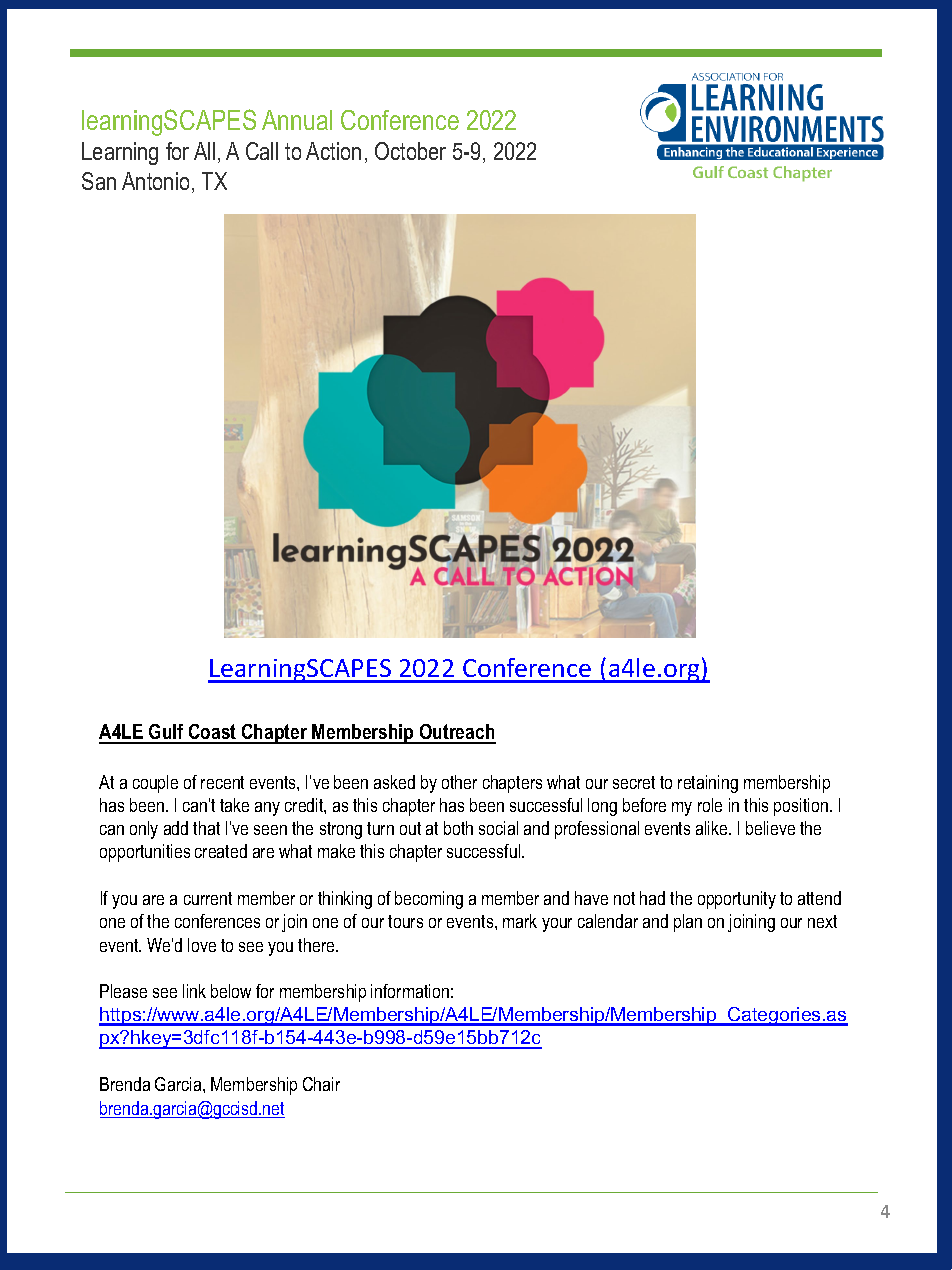  Describe the element at coordinates (688, 923) in the screenshot. I see `plan` at that location.
